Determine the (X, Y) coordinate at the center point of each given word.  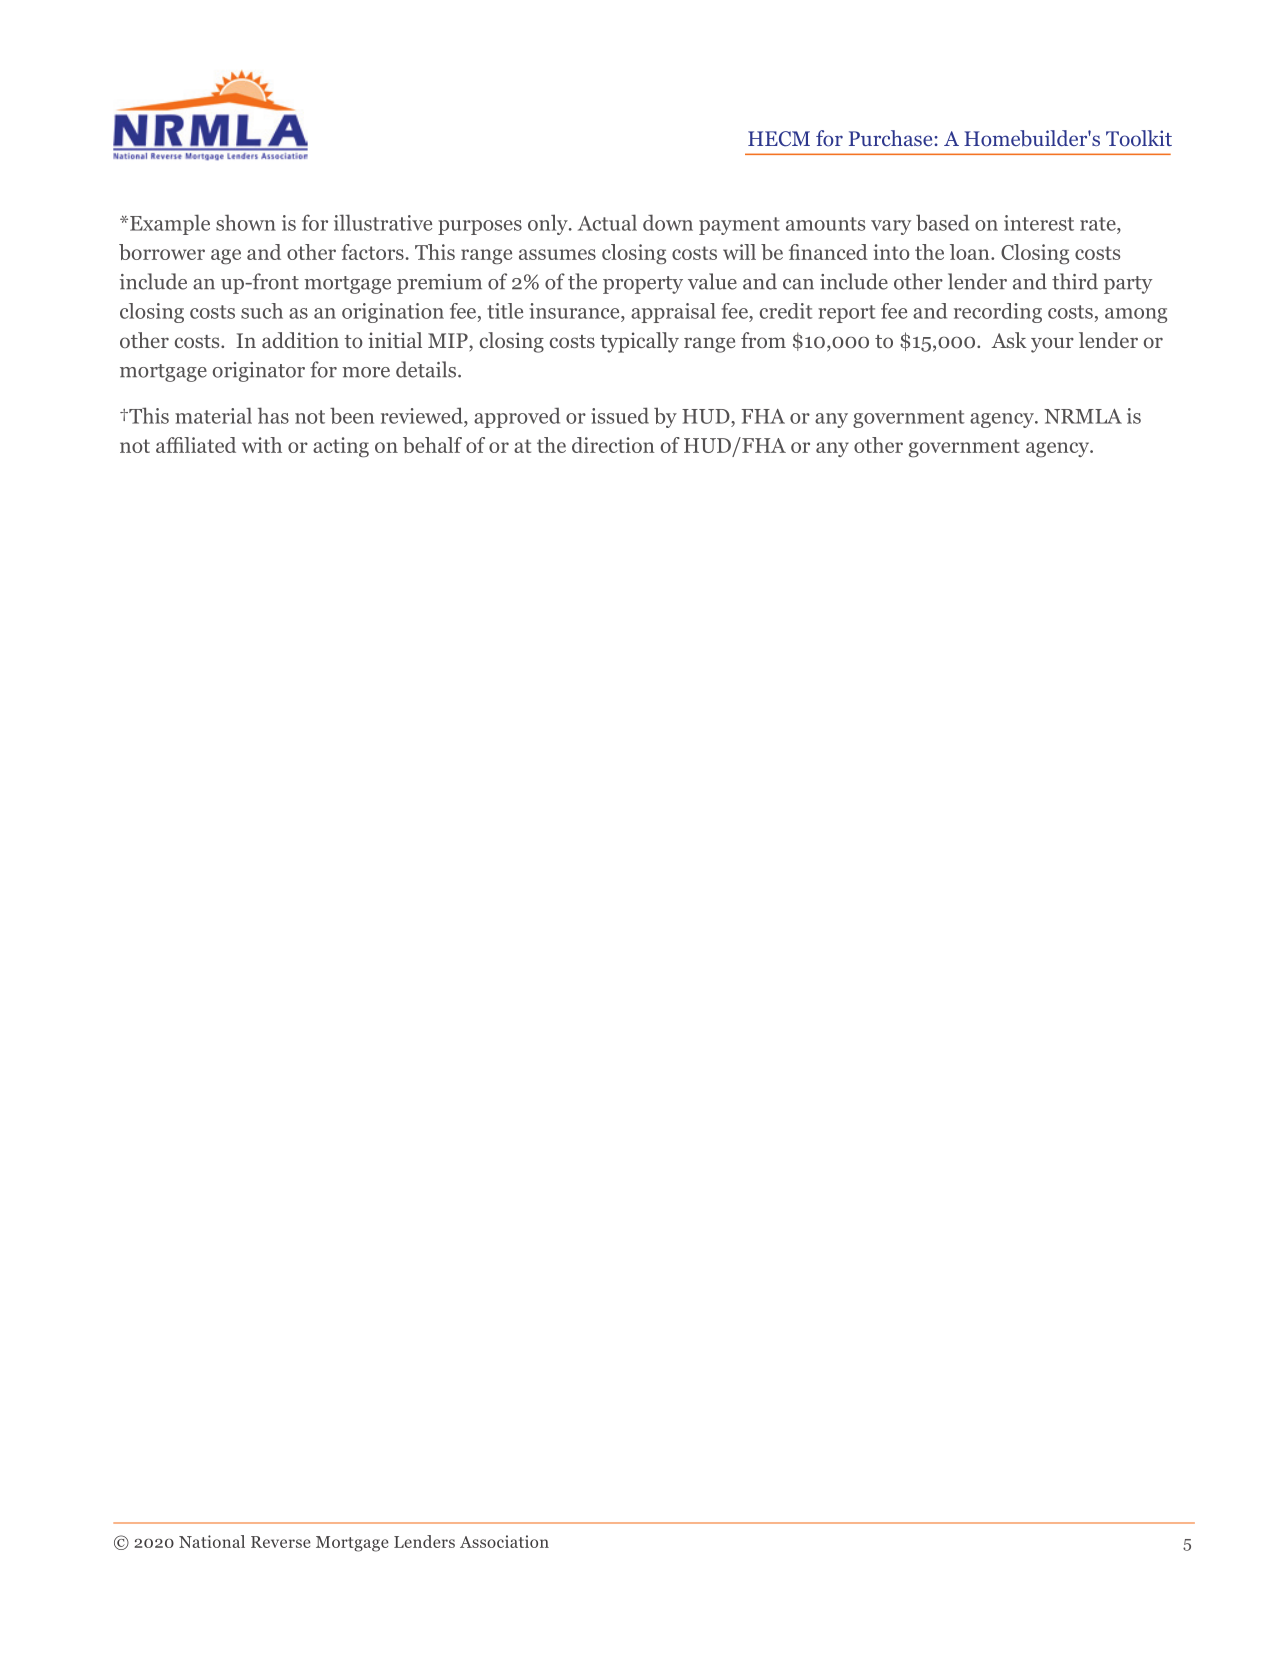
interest (1039, 223)
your (1052, 345)
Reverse (281, 1542)
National (212, 1541)
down (668, 222)
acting (341, 447)
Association (504, 1541)
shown (246, 222)
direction (613, 445)
